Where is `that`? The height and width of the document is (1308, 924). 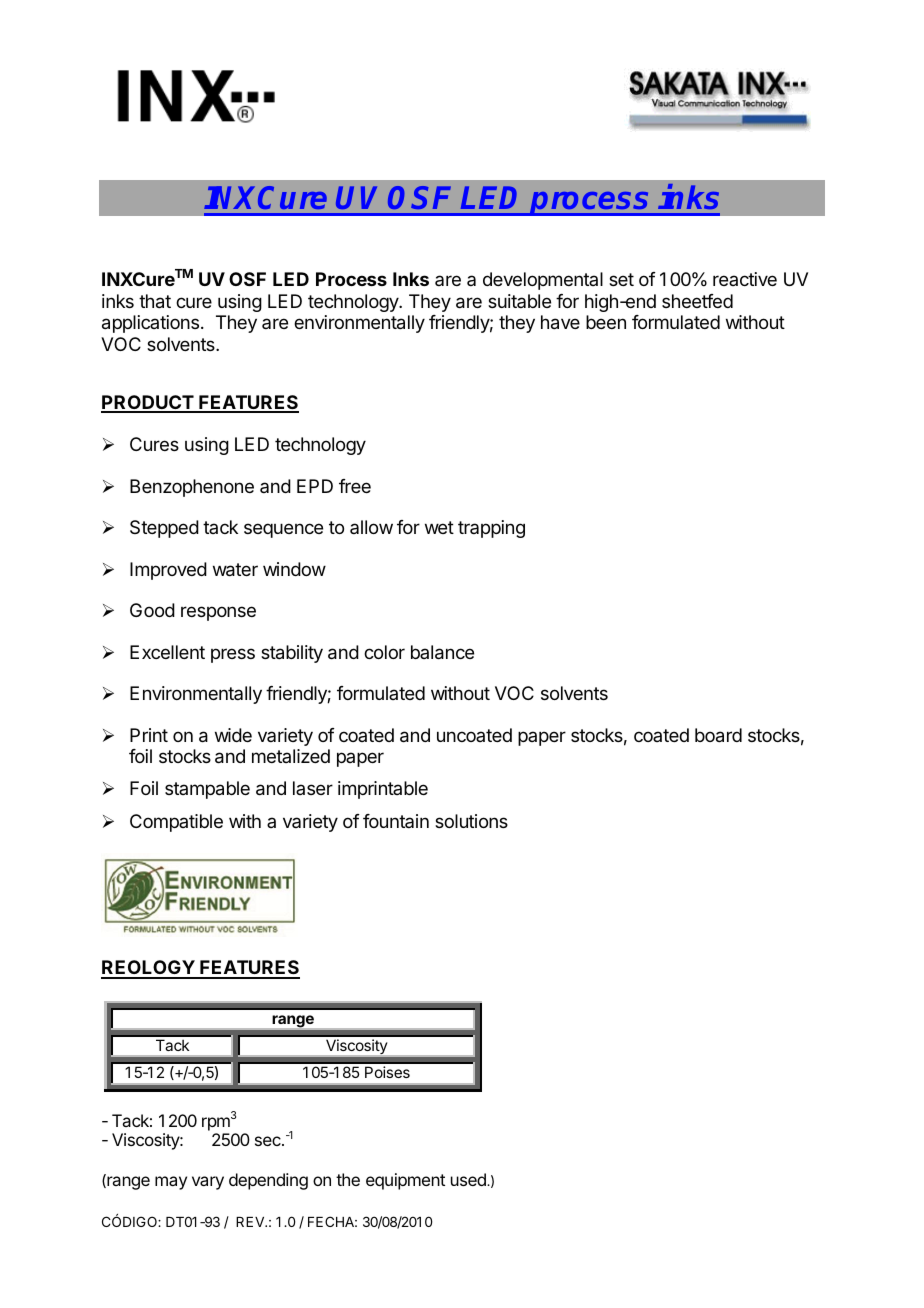
that is located at coordinates (155, 301).
